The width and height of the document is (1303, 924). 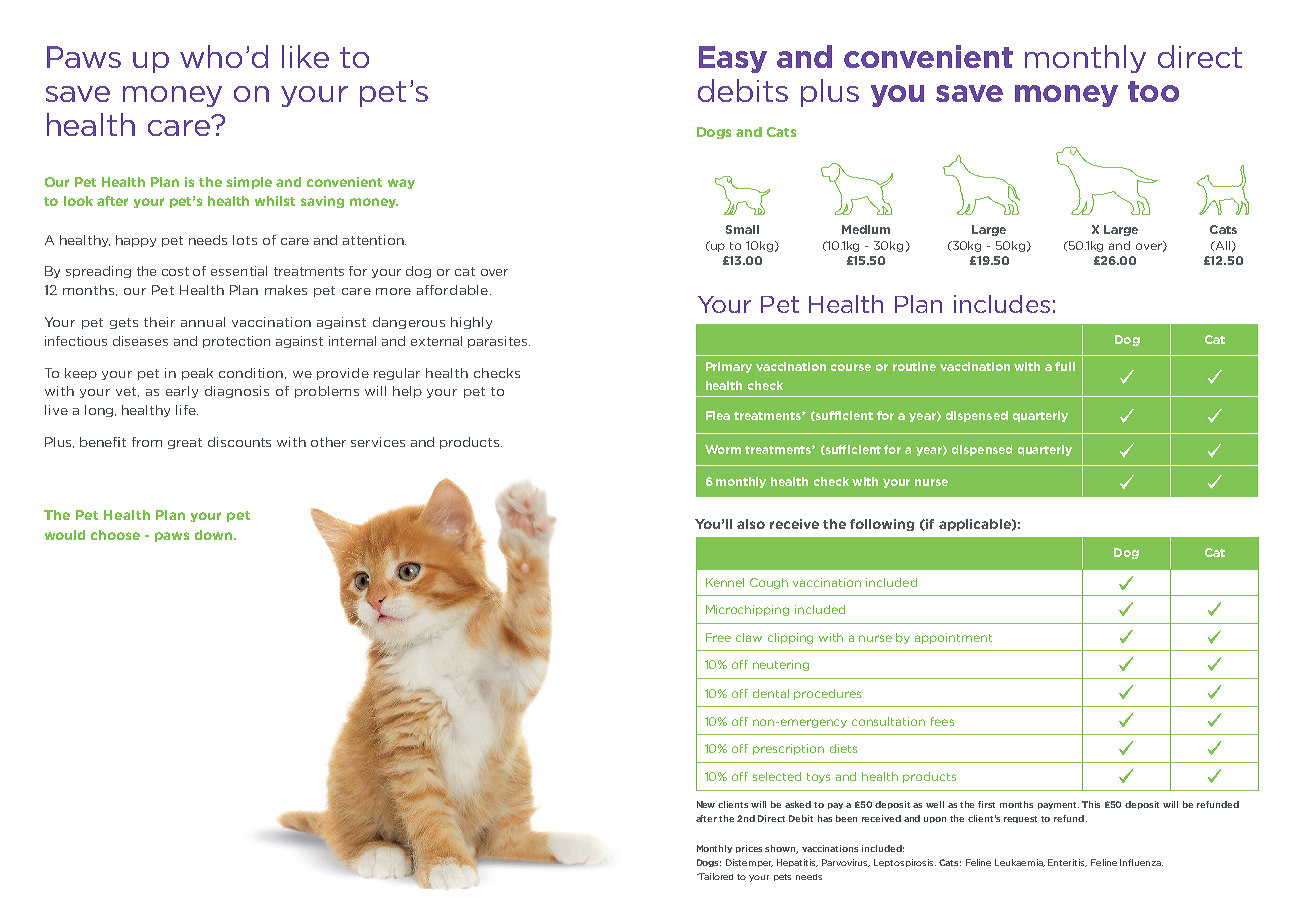 I want to click on Easy, so click(x=733, y=59).
